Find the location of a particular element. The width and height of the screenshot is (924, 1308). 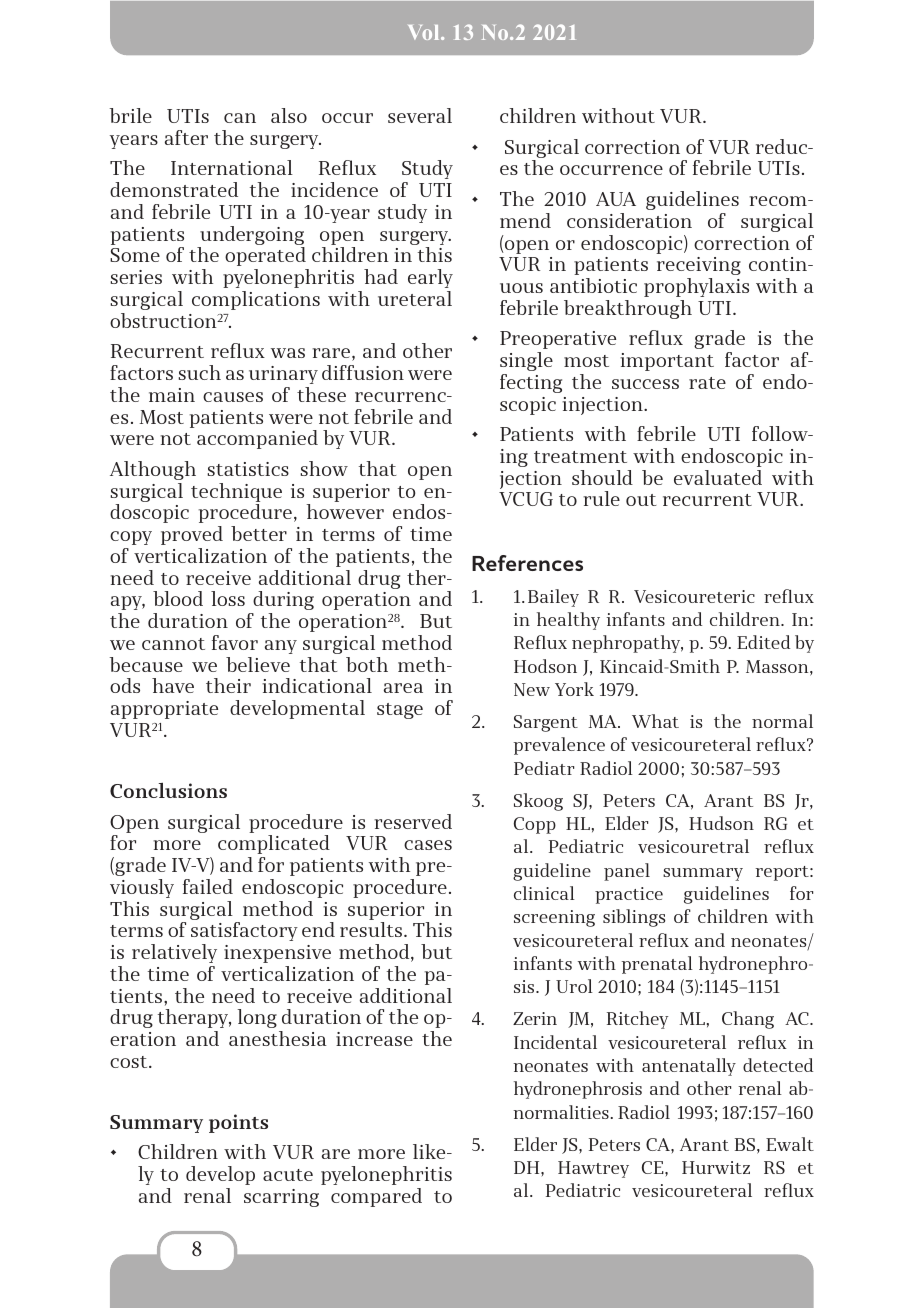

Edited is located at coordinates (763, 642).
